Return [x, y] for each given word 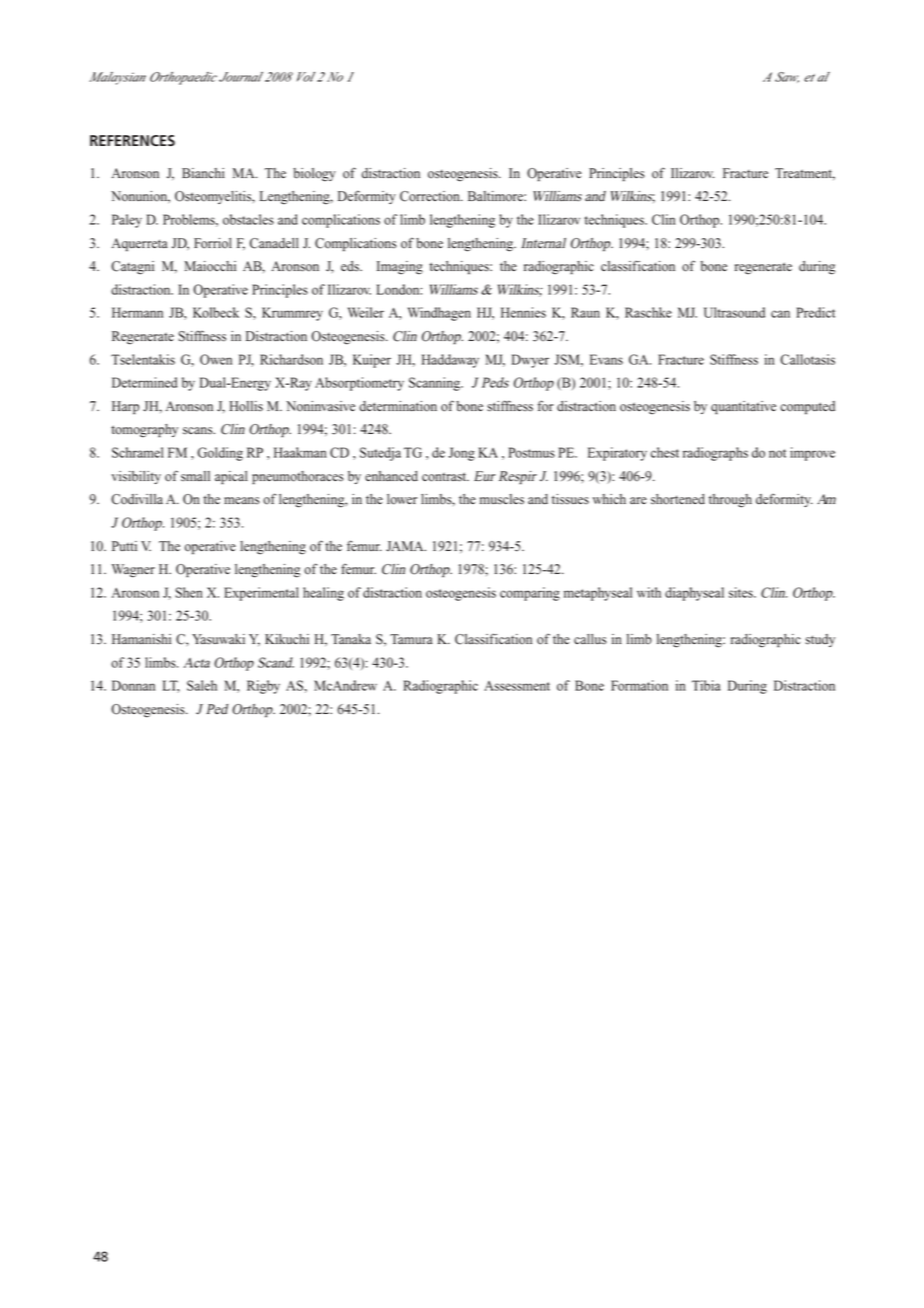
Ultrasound [734, 312]
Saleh [202, 685]
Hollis [246, 406]
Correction [431, 196]
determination [398, 406]
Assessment [517, 686]
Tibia [706, 685]
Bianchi [203, 173]
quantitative [743, 407]
